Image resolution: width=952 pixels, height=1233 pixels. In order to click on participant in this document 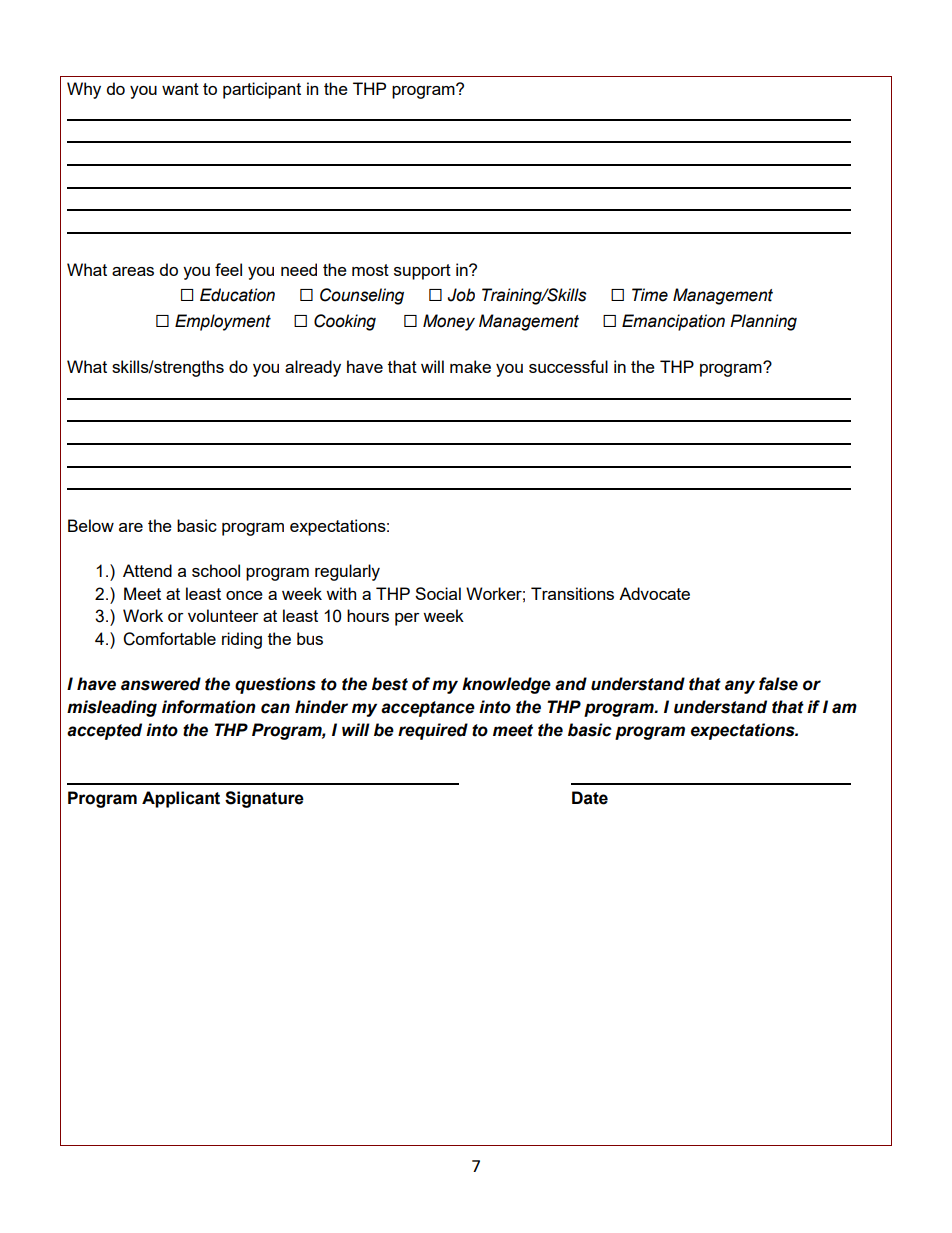, I will do `click(262, 90)`.
